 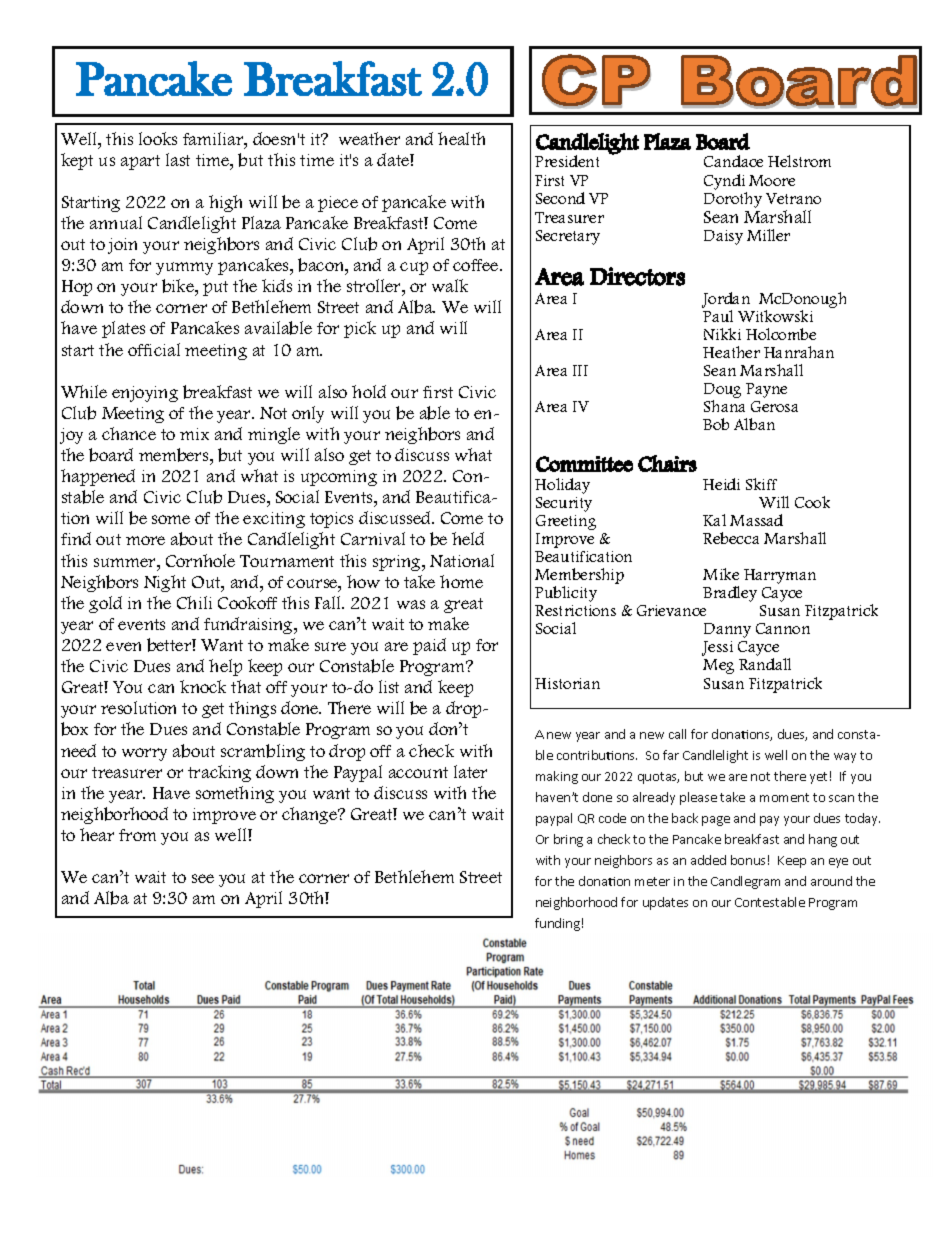 I want to click on official, so click(x=154, y=349).
